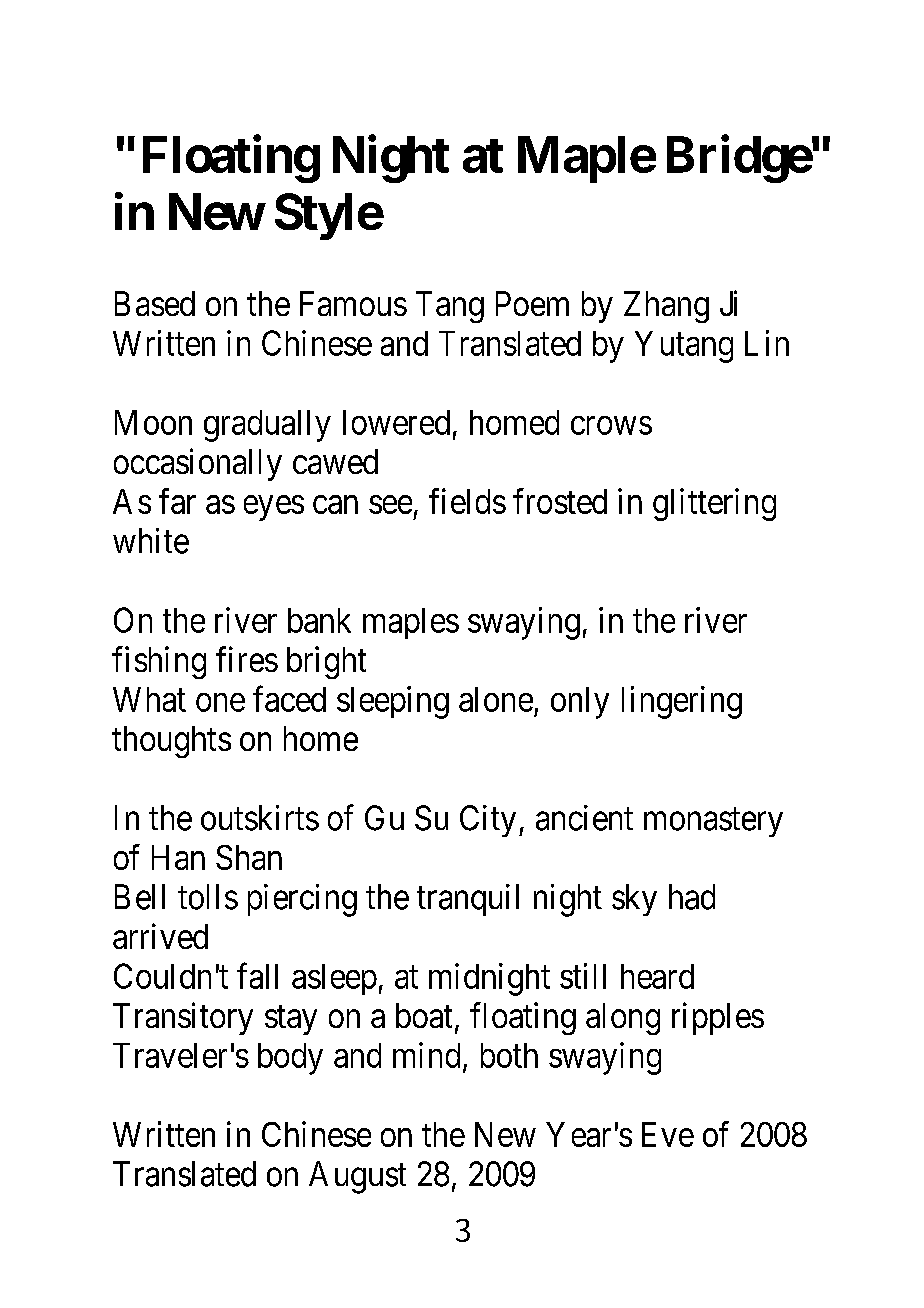  What do you see at coordinates (668, 1134) in the document?
I see `Eve` at bounding box center [668, 1134].
